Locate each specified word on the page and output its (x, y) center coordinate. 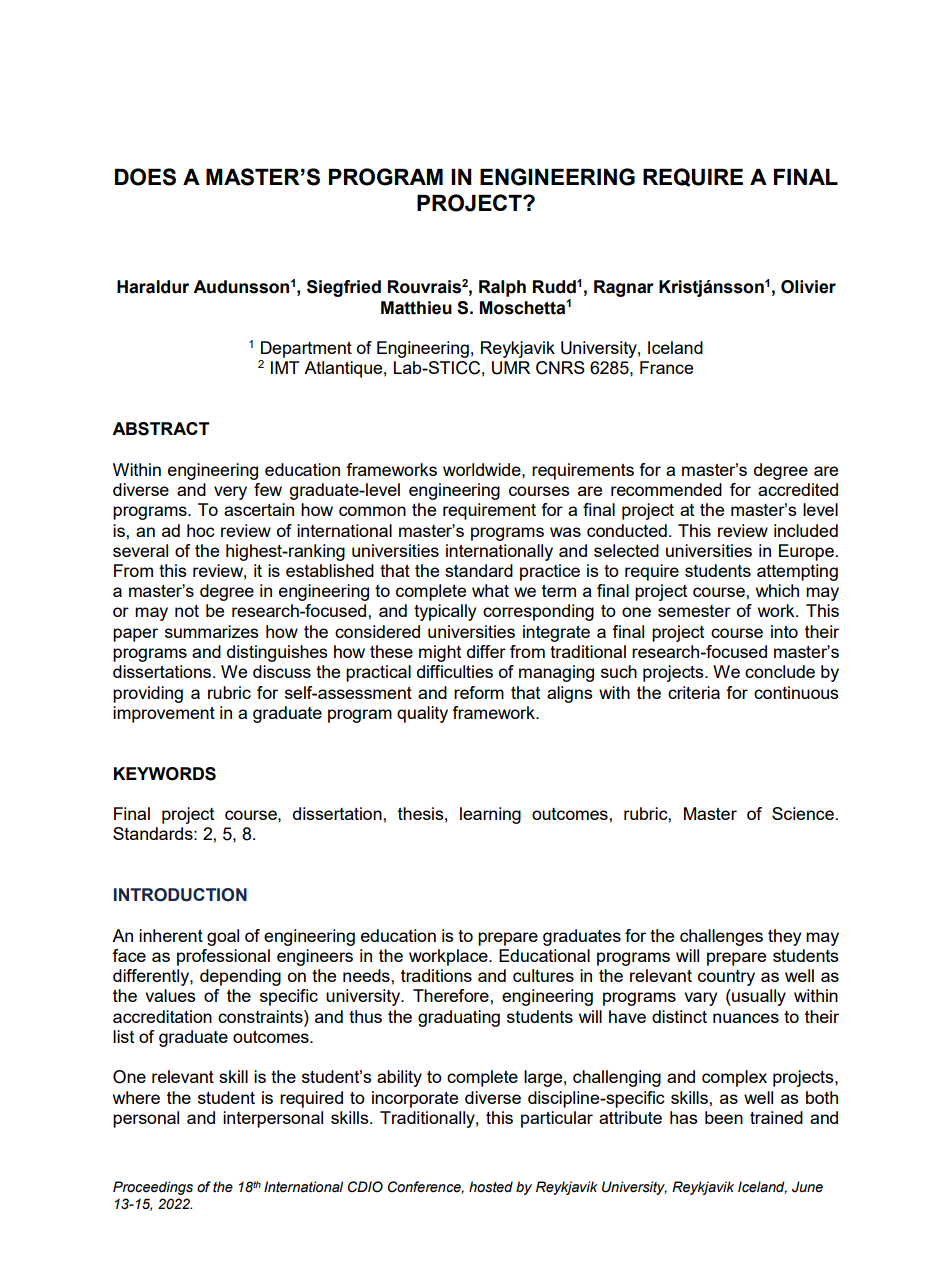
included (806, 530)
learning (490, 815)
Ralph (502, 288)
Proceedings (153, 1188)
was (565, 532)
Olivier (808, 287)
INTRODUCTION (180, 895)
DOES (145, 177)
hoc (201, 530)
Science (803, 813)
